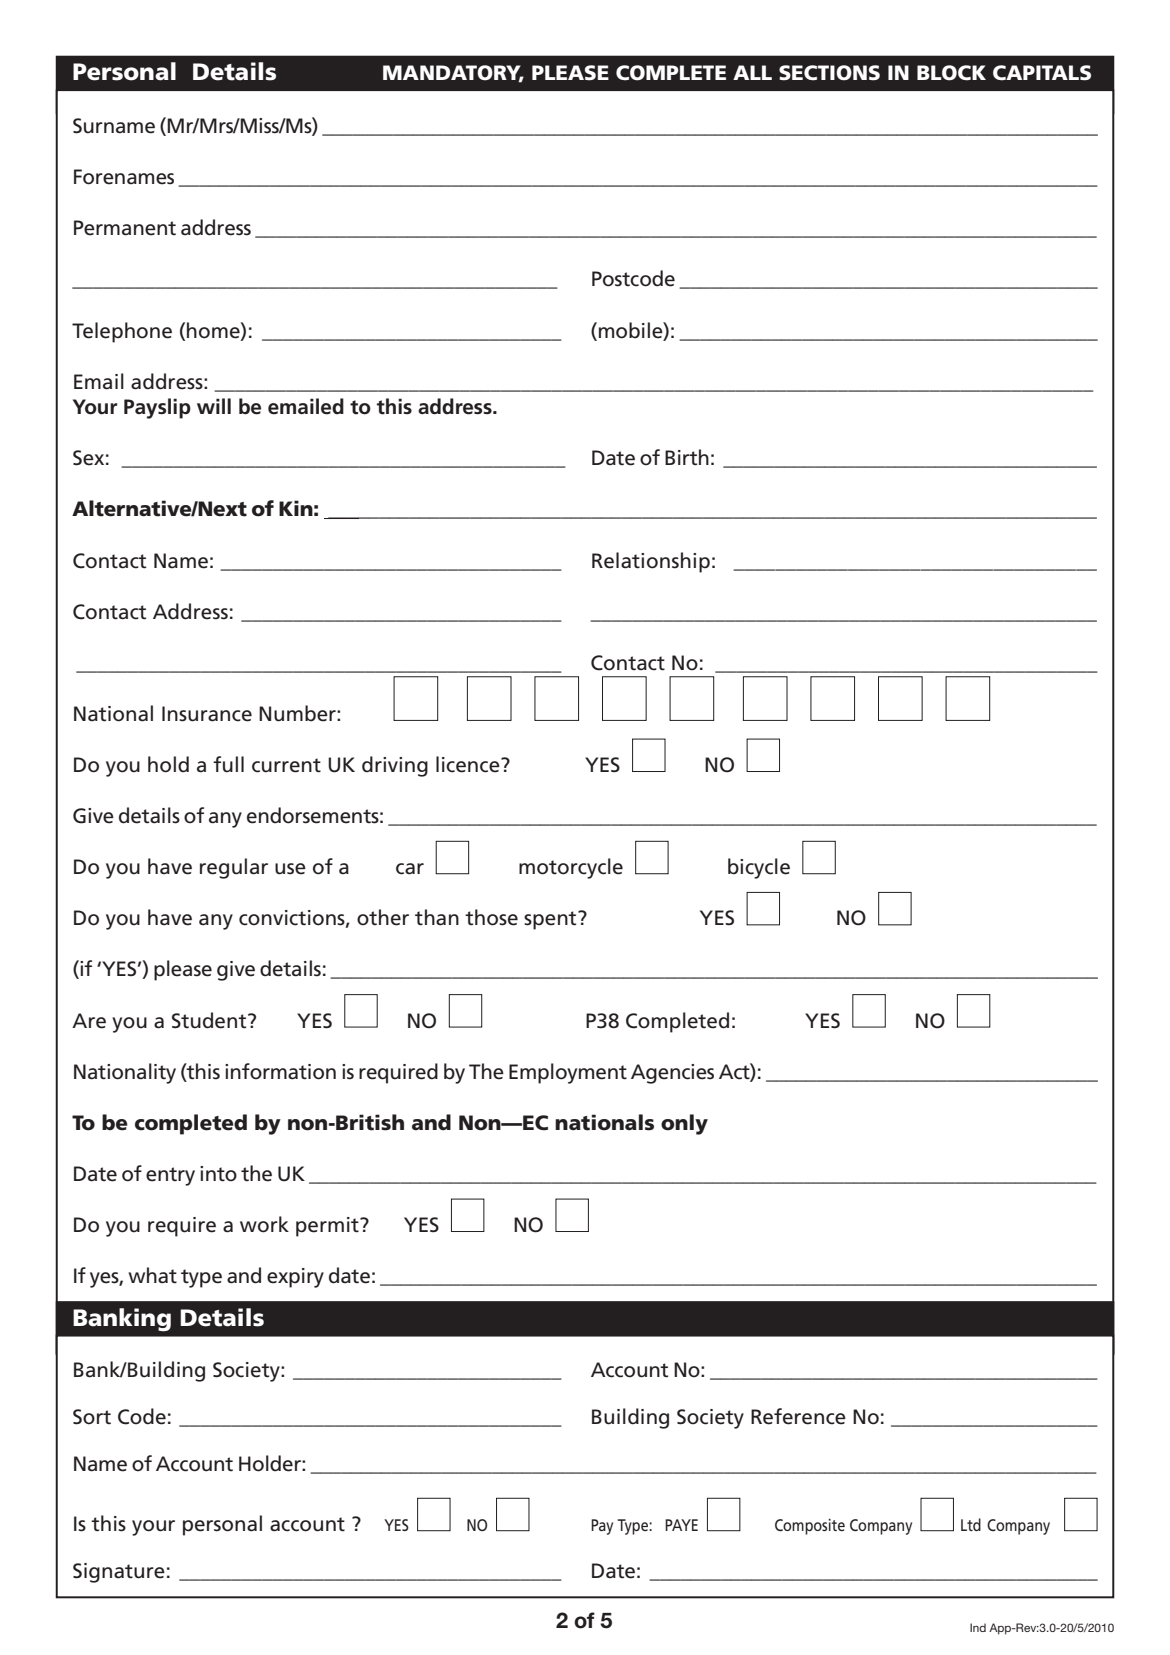 This screenshot has height=1655, width=1170. I want to click on Permanent, so click(125, 228).
